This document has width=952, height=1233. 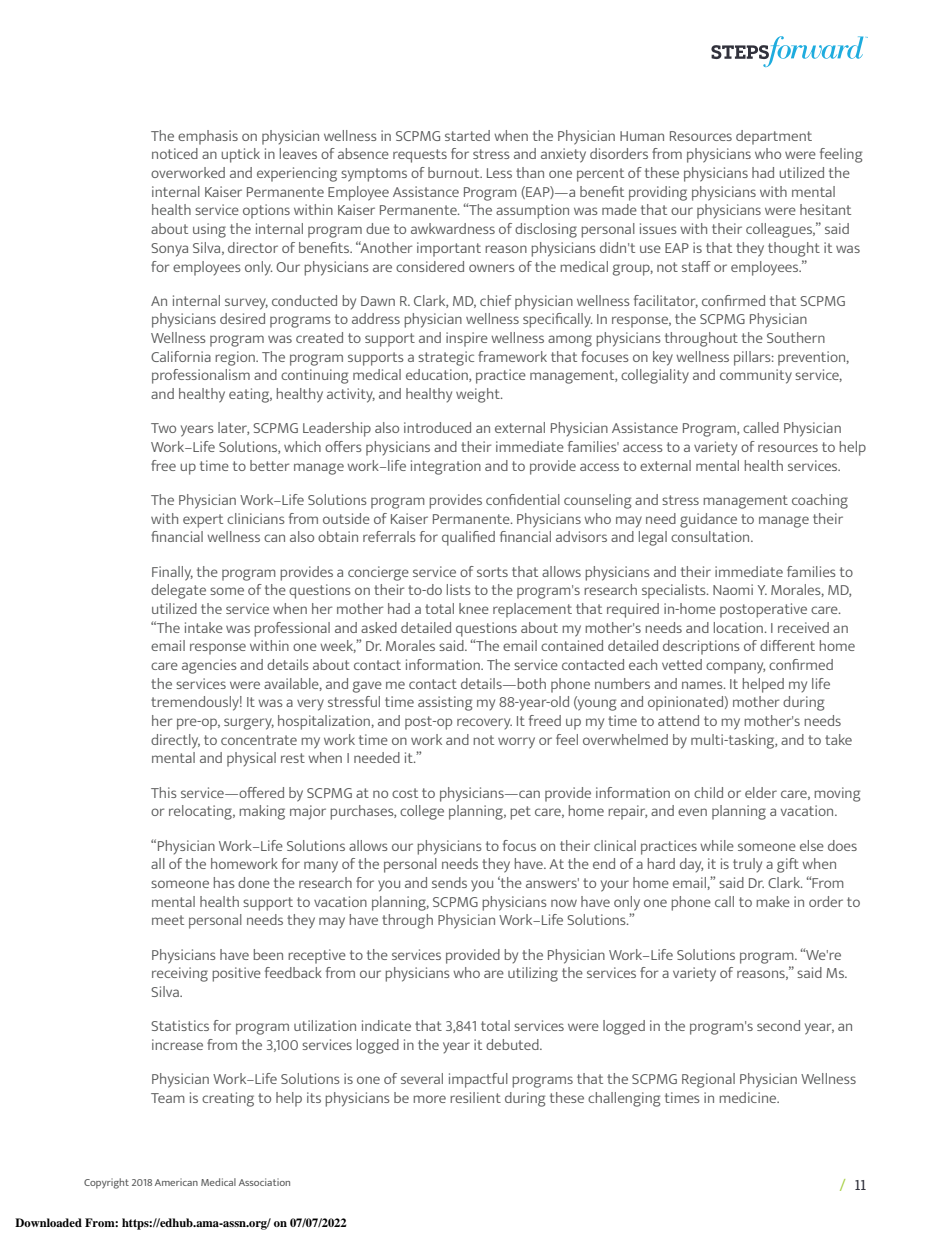 What do you see at coordinates (175, 153) in the document?
I see `noticed` at bounding box center [175, 153].
